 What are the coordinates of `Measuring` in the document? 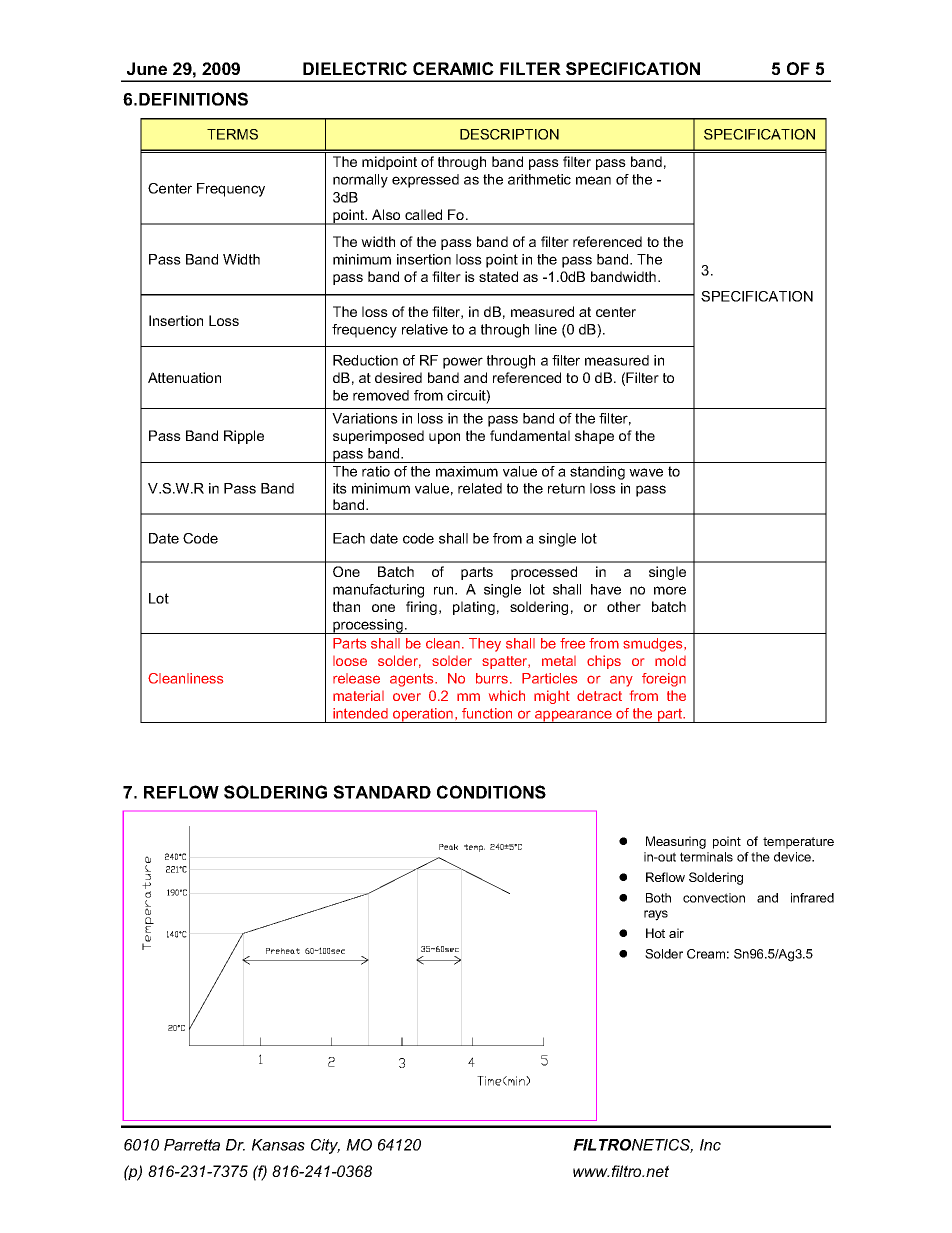 It's located at (676, 842).
